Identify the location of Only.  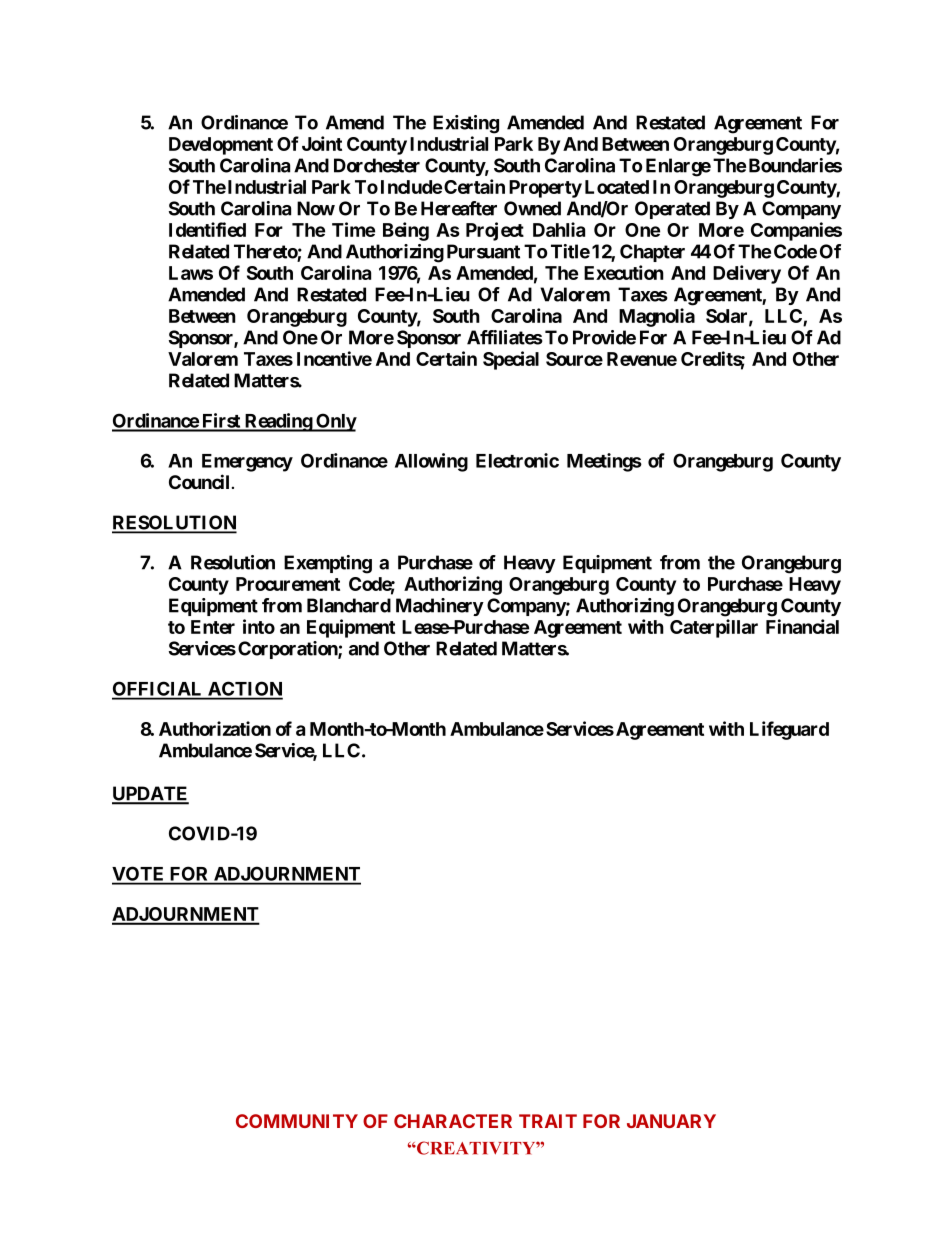
(335, 422).
